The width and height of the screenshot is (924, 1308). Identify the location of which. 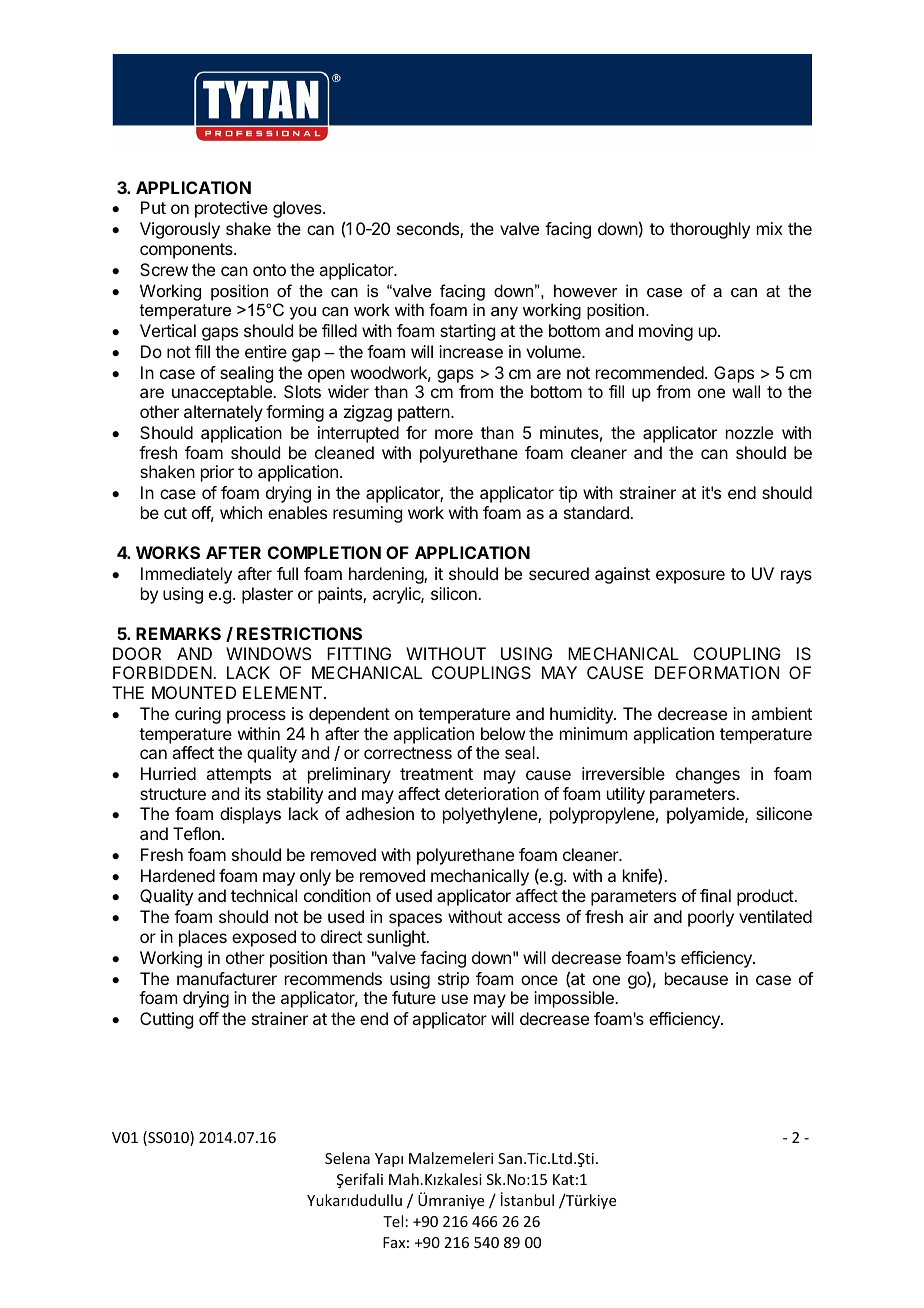
(241, 512).
